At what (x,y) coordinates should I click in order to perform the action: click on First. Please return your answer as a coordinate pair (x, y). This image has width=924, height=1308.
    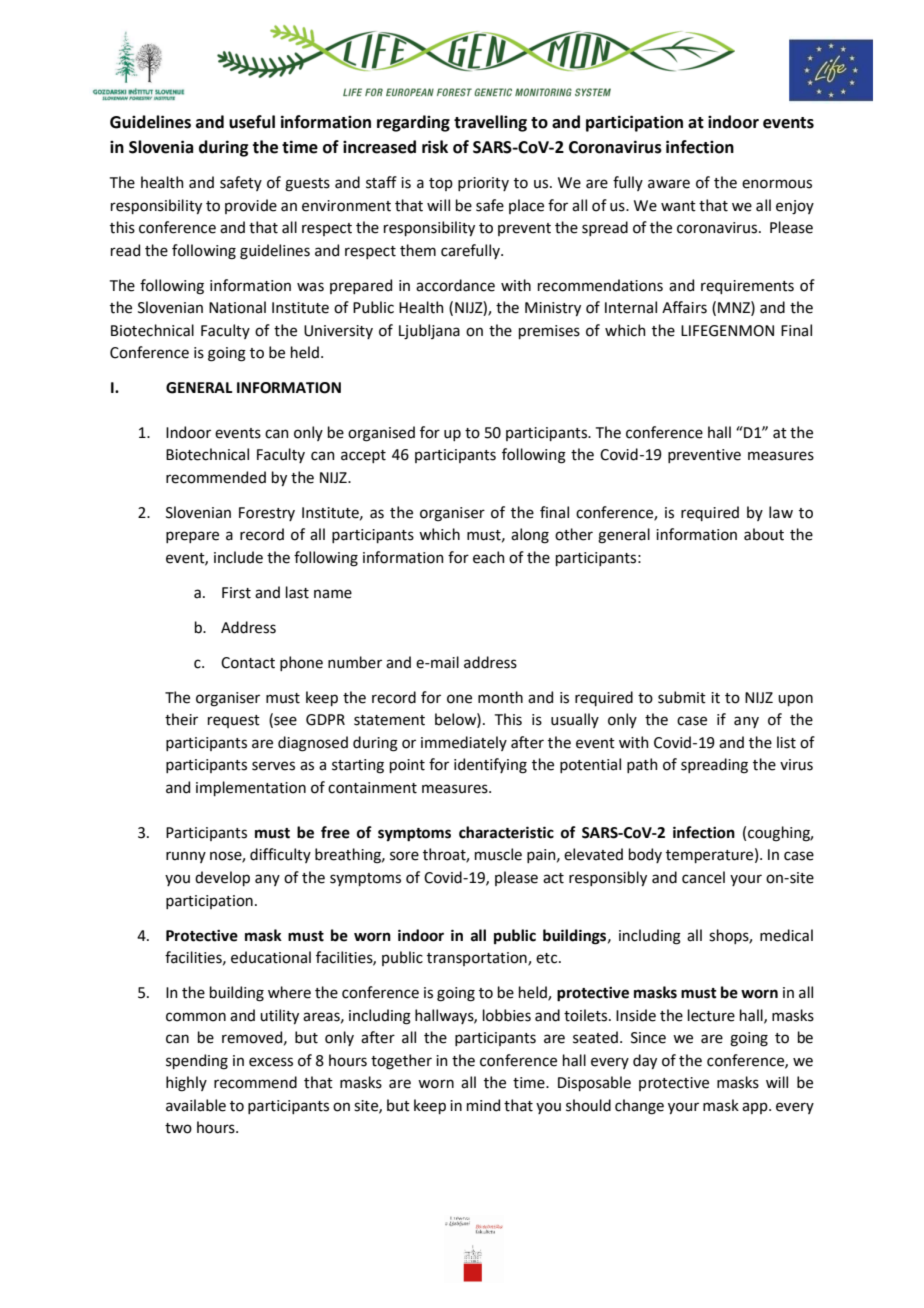
    Looking at the image, I should click on (236, 593).
